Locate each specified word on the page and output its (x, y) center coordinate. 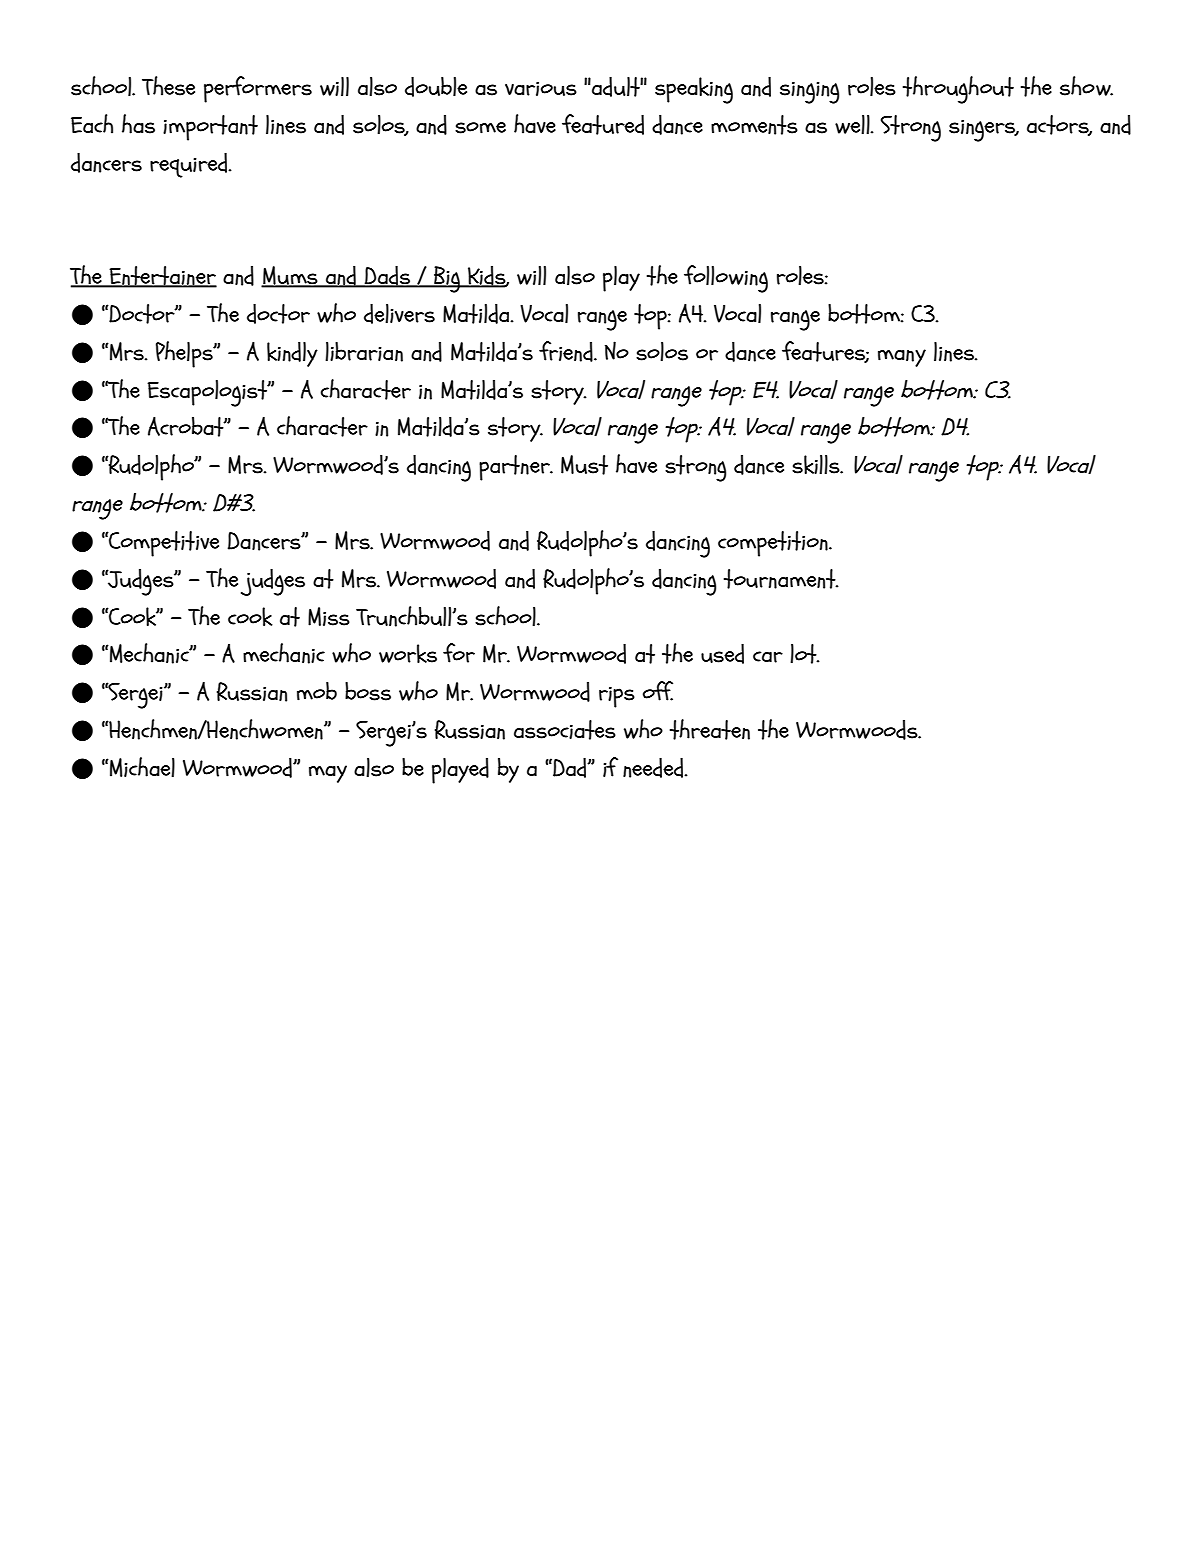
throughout (958, 90)
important (210, 128)
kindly (292, 354)
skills (817, 464)
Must (584, 465)
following (726, 279)
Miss (329, 616)
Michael (141, 767)
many (902, 358)
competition (774, 544)
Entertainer (162, 277)
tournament (781, 579)
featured (603, 124)
